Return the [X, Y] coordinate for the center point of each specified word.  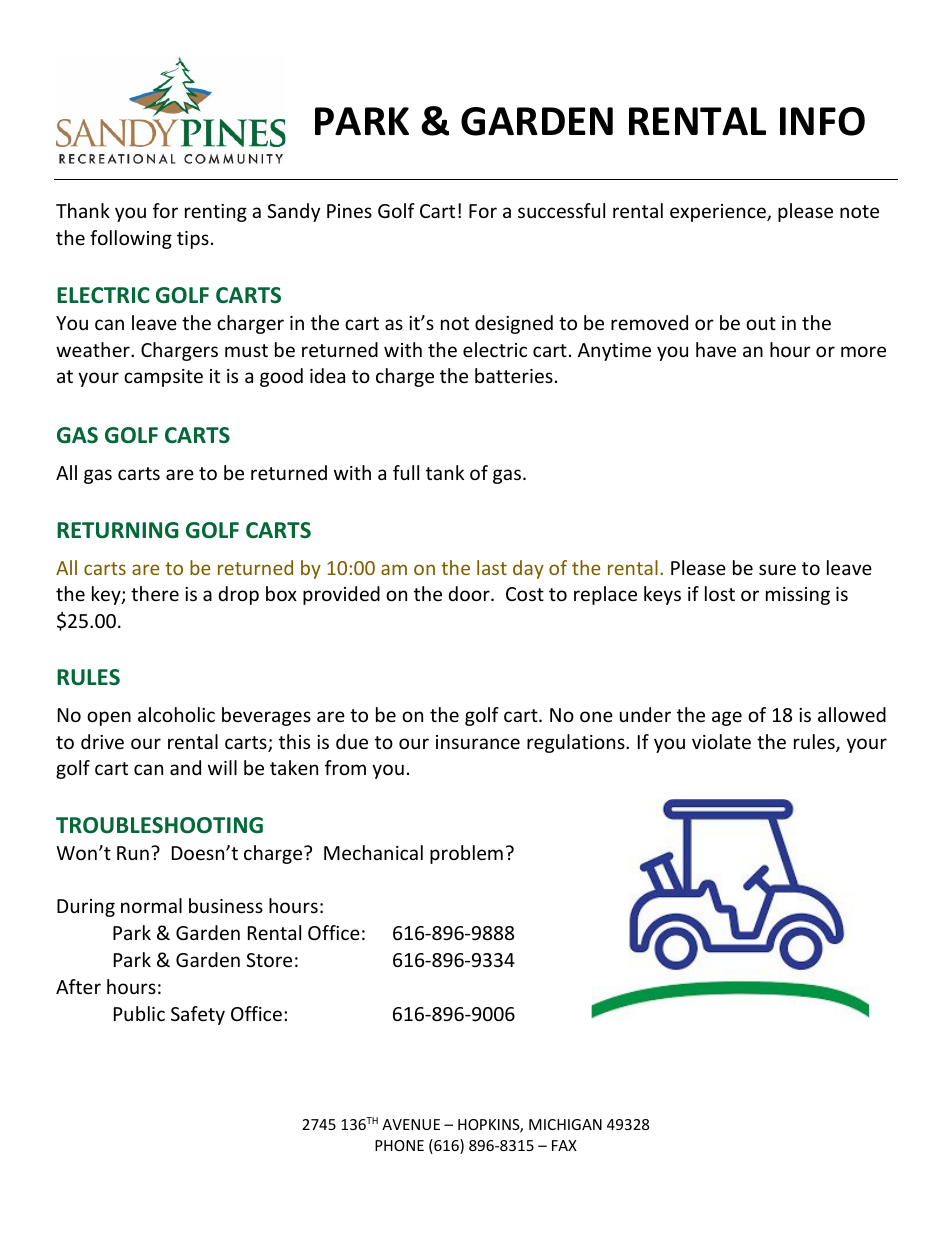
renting [216, 213]
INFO [822, 121]
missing [798, 596]
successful [561, 210]
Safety [198, 1015]
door [470, 593]
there [155, 593]
